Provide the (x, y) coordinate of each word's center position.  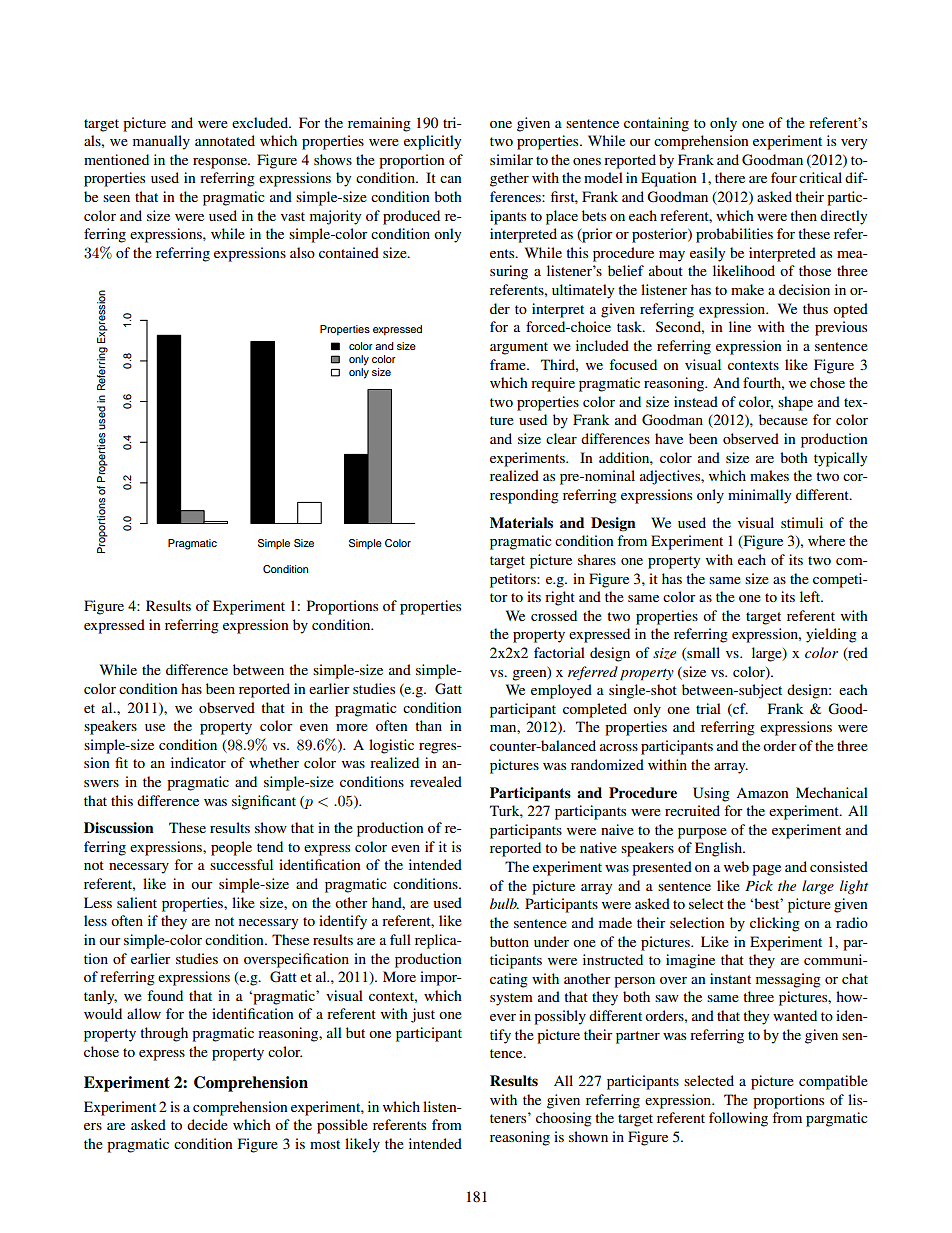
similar (511, 159)
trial (708, 708)
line (740, 326)
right (560, 598)
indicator (198, 762)
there (730, 177)
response (221, 163)
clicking (775, 924)
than (428, 725)
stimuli (802, 522)
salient (137, 902)
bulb (504, 903)
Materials (521, 523)
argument (519, 348)
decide (207, 1124)
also (302, 252)
